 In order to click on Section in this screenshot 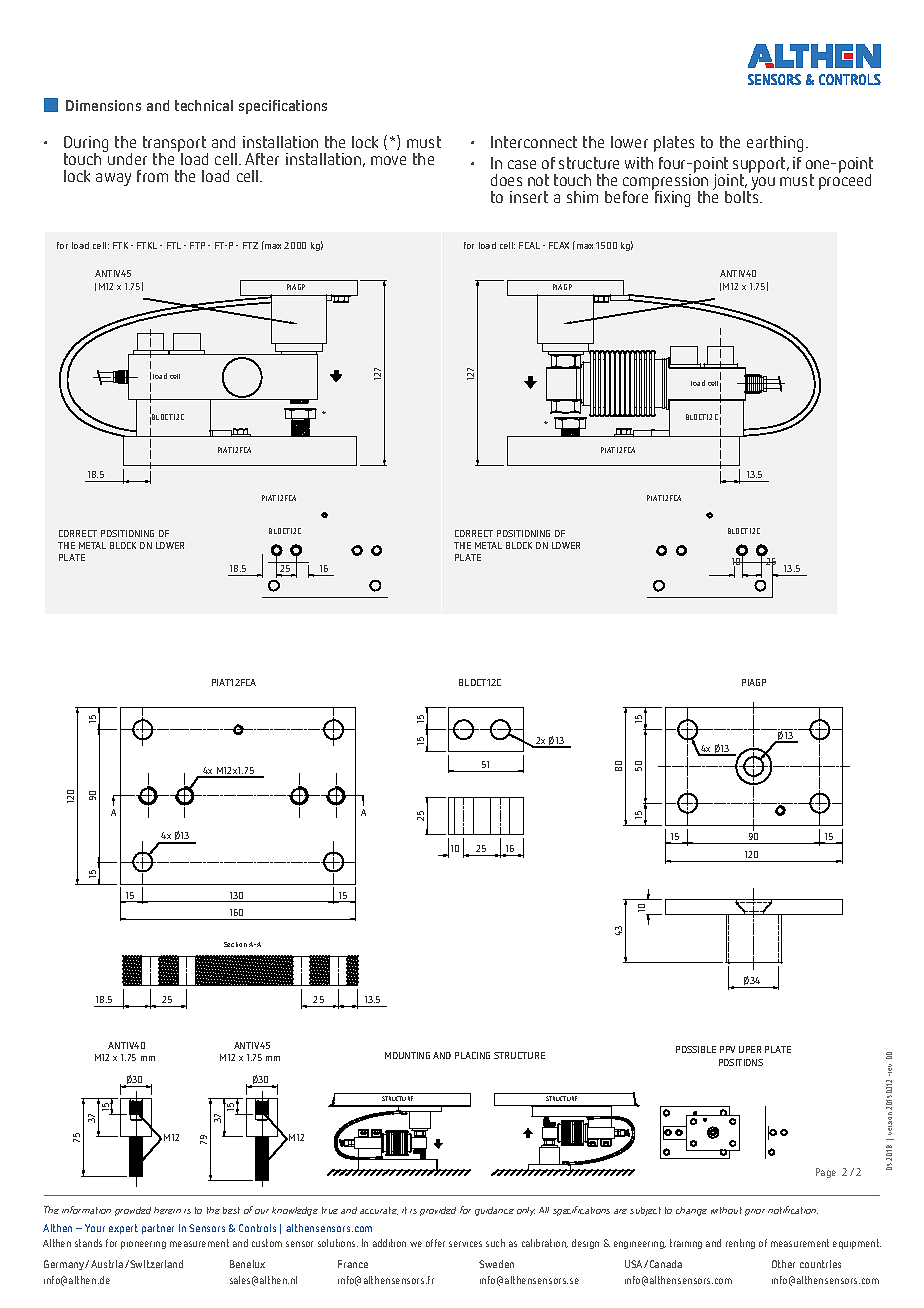, I will do `click(235, 944)`.
